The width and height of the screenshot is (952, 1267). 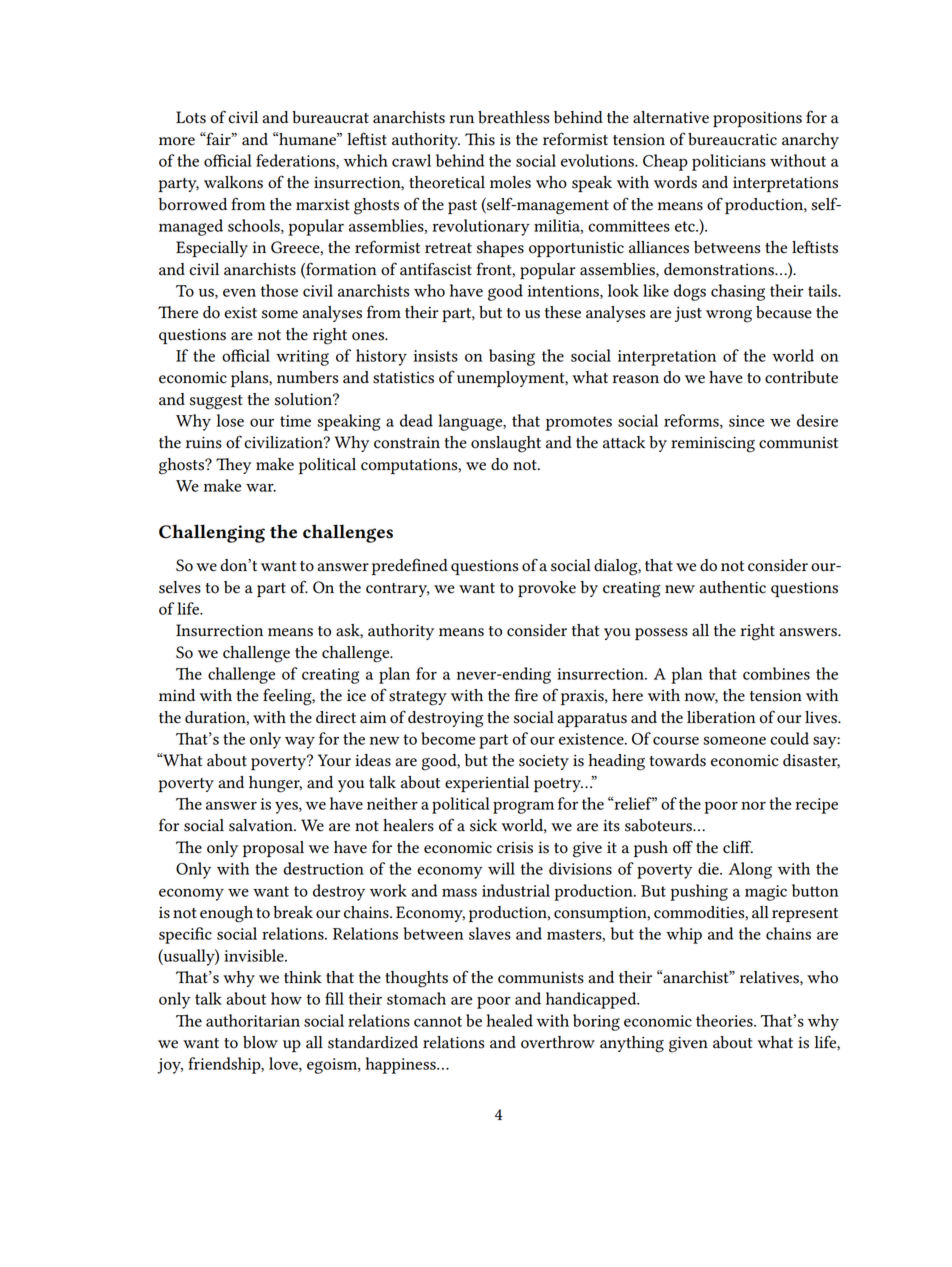 I want to click on salvation, so click(x=262, y=825).
